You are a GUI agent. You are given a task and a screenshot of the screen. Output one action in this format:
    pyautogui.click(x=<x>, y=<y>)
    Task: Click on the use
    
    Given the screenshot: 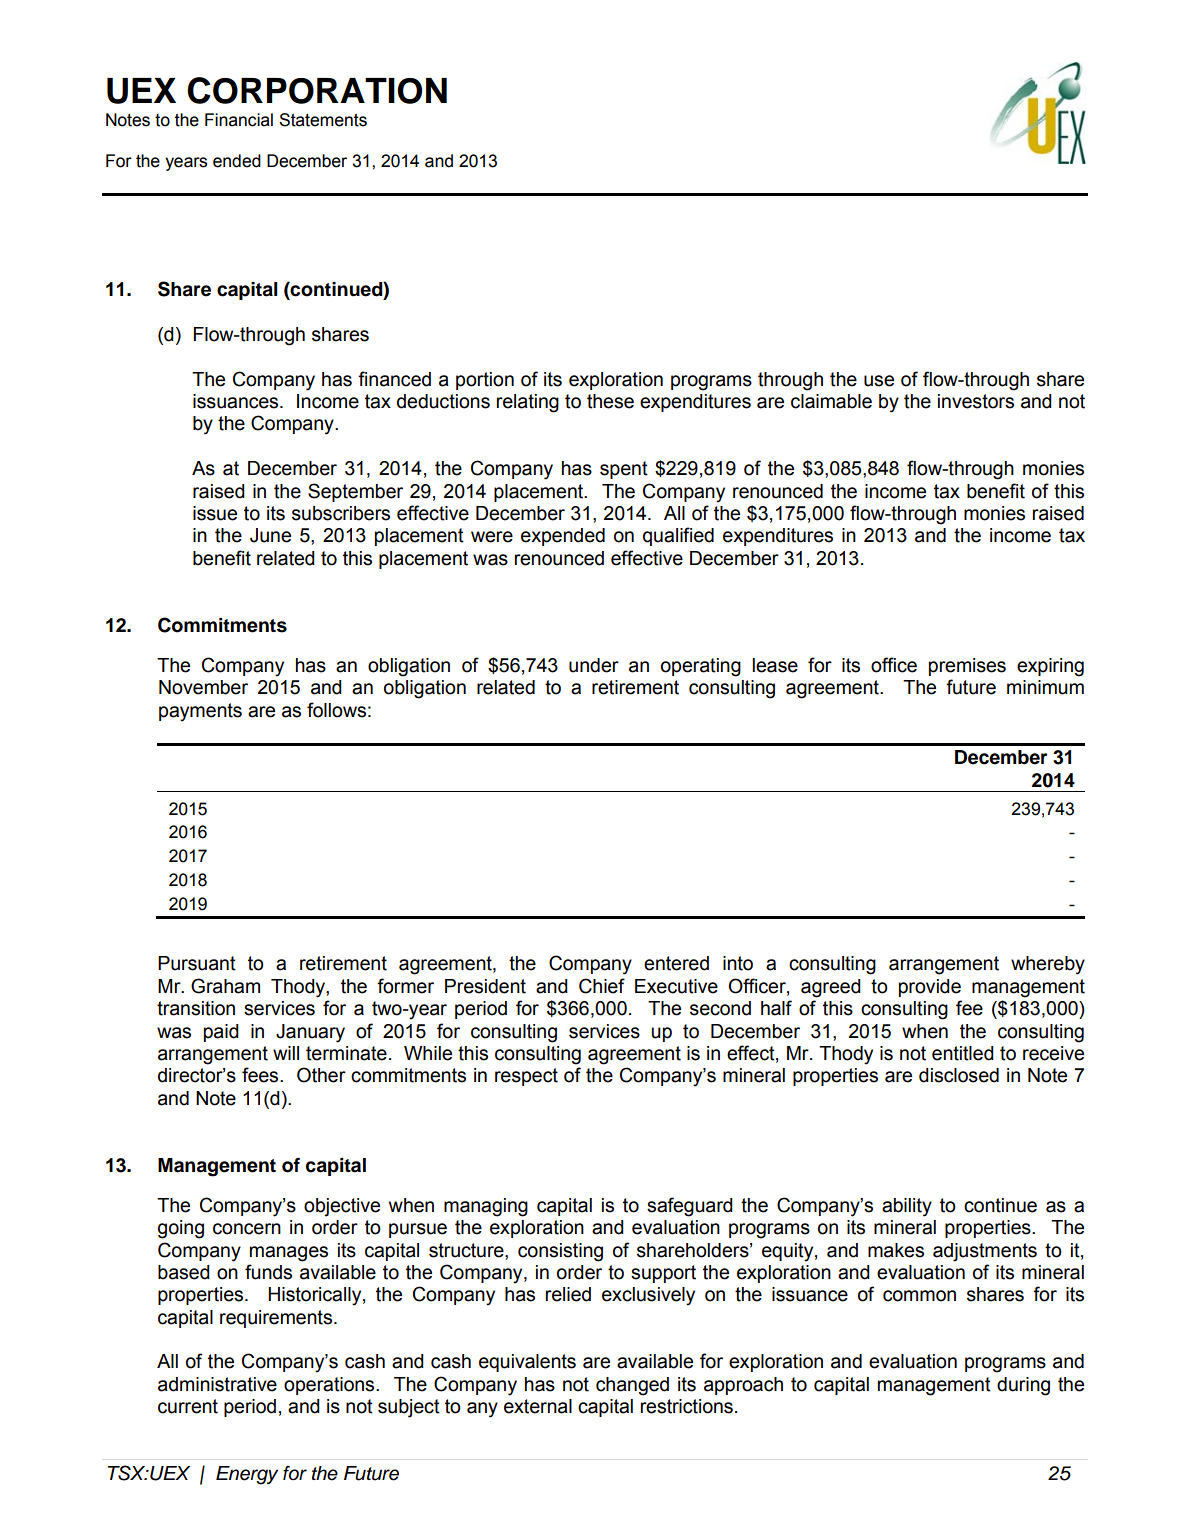 What is the action you would take?
    pyautogui.click(x=879, y=381)
